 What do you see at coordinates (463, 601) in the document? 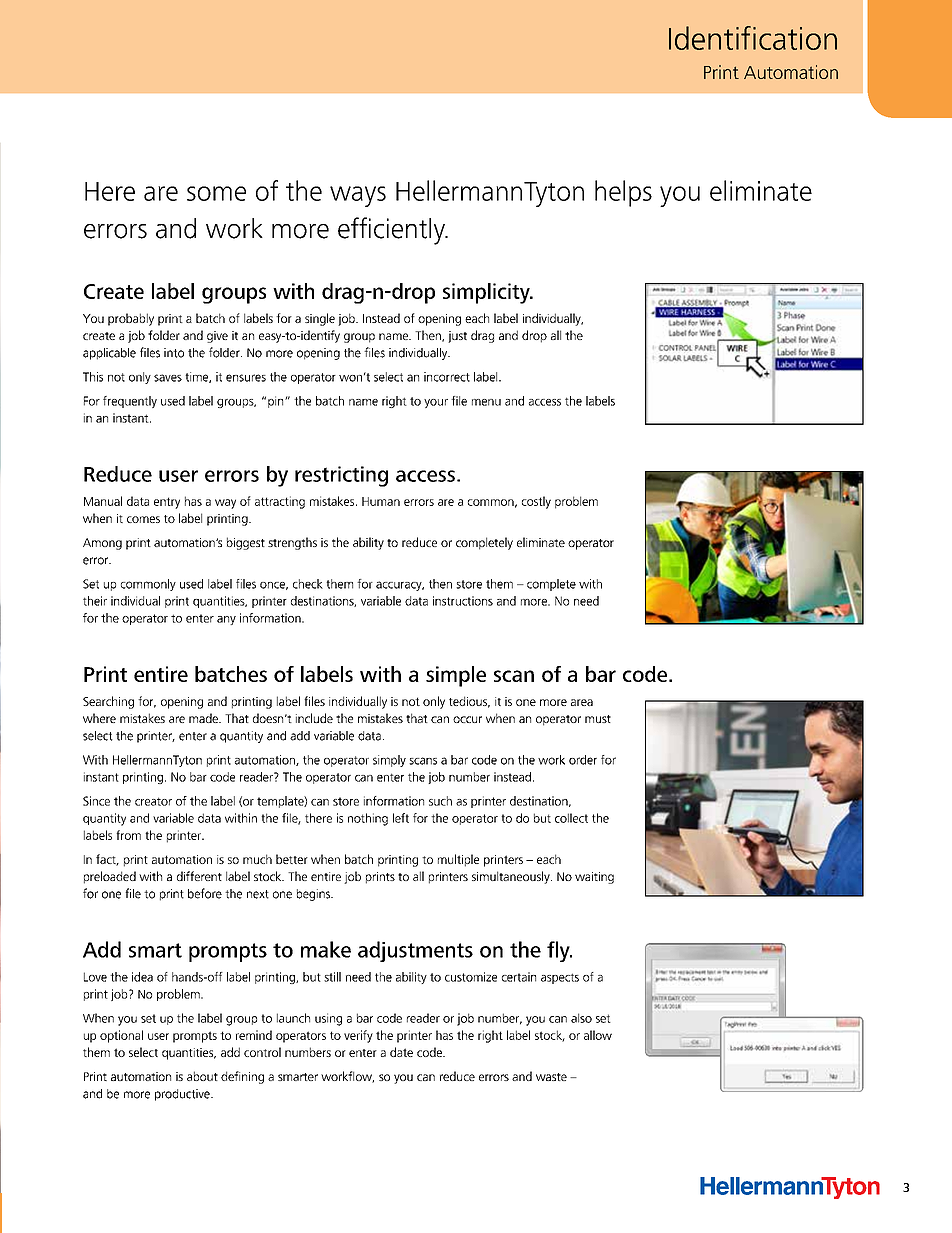
I see `instructions` at bounding box center [463, 601].
